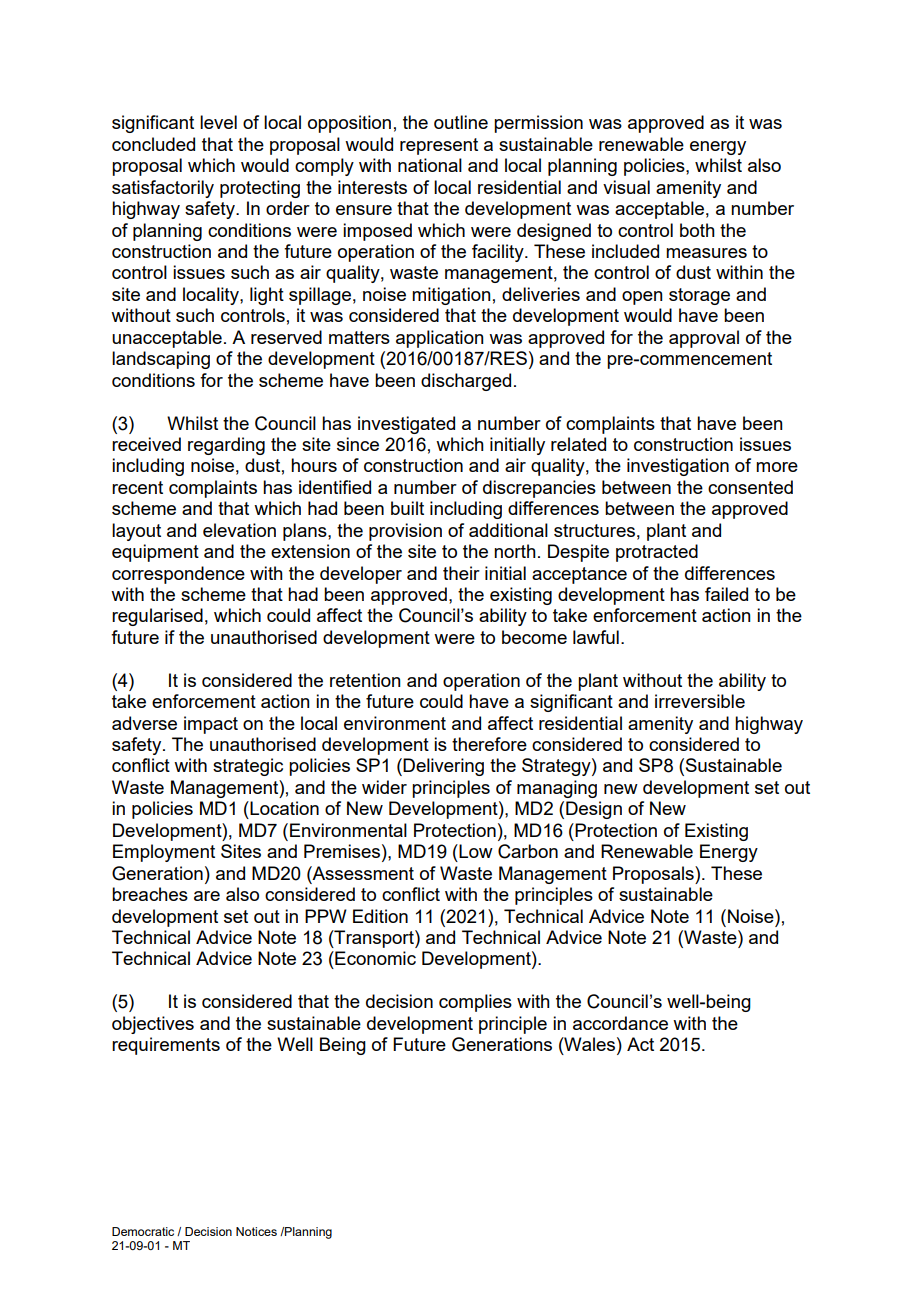  Describe the element at coordinates (256, 1231) in the document. I see `Notices` at that location.
